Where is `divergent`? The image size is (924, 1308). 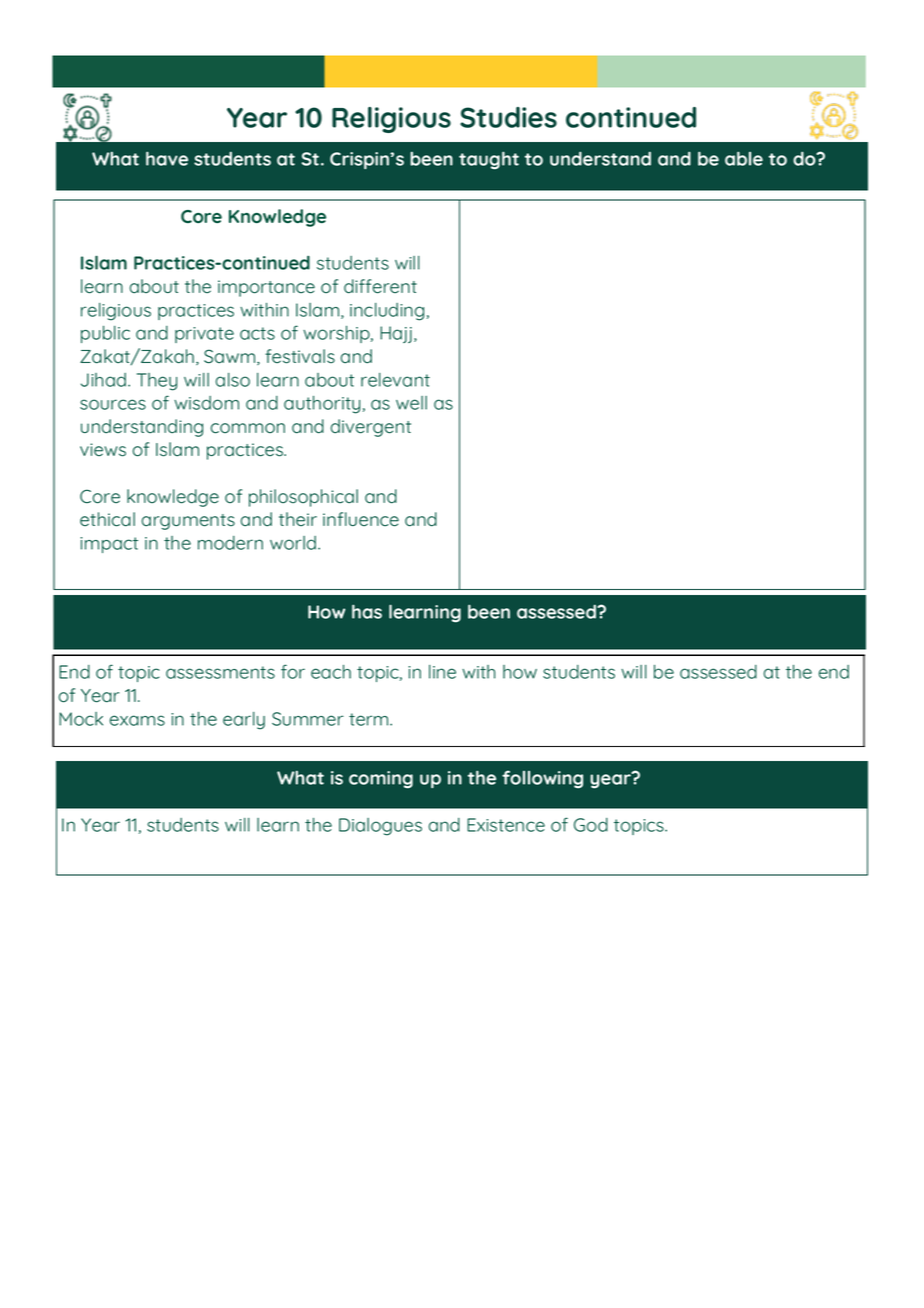
divergent is located at coordinates (371, 428).
